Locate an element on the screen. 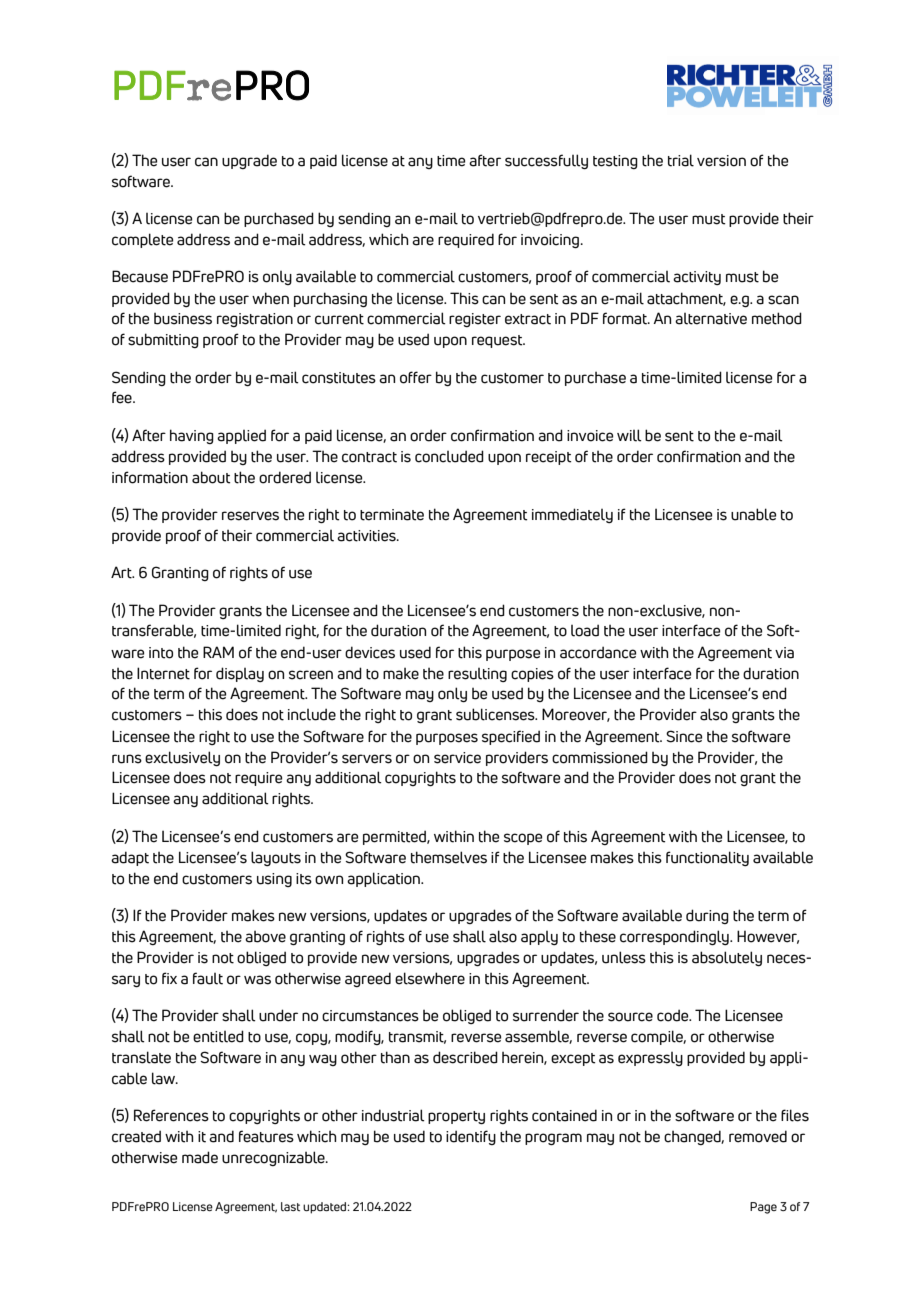 Image resolution: width=924 pixels, height=1308 pixels. made is located at coordinates (200, 1157).
